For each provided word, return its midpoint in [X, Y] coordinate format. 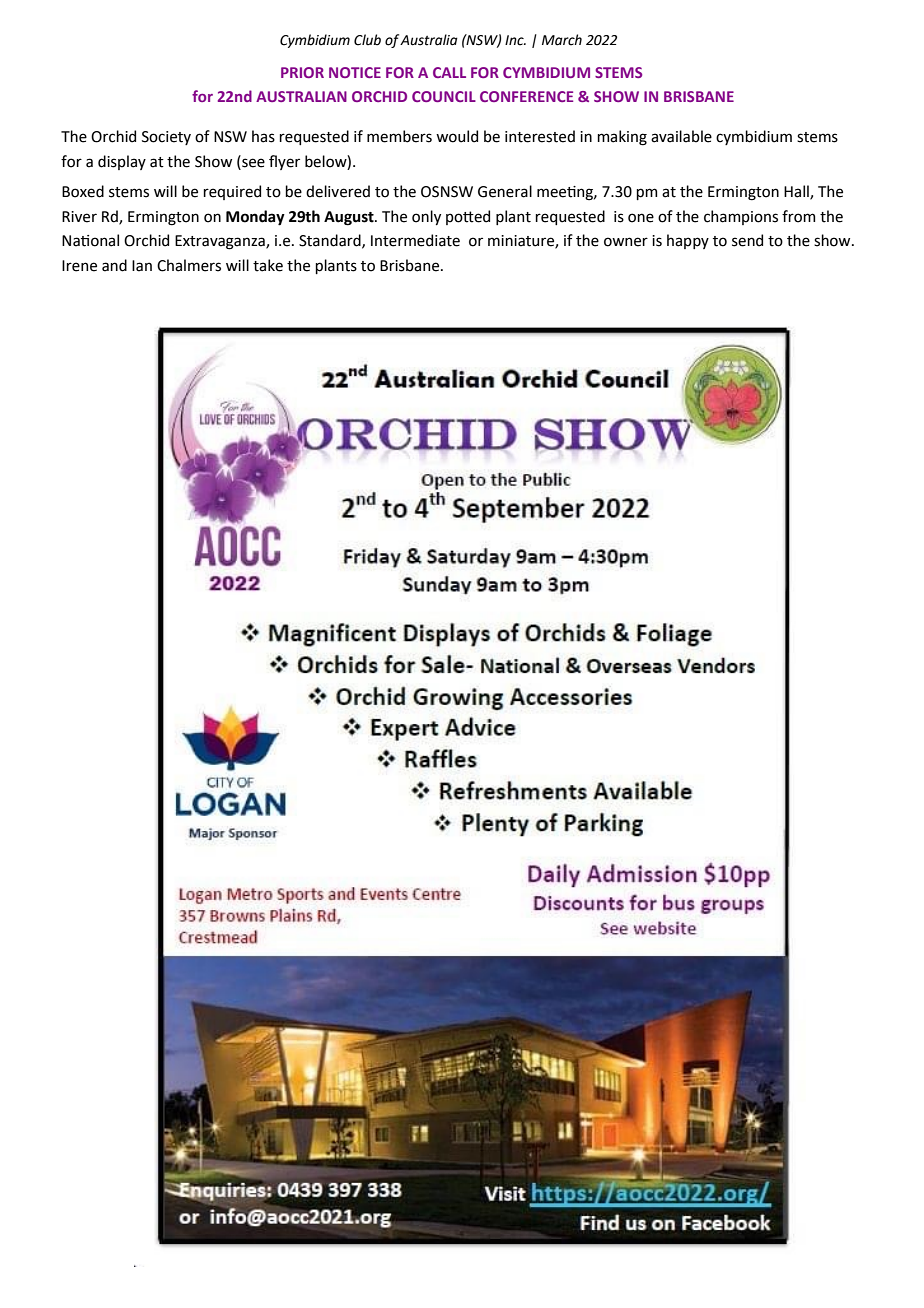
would [457, 136]
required [232, 192]
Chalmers [189, 265]
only [426, 217]
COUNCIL [444, 96]
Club [367, 40]
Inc [515, 40]
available [681, 136]
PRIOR [302, 72]
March [562, 40]
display [122, 162]
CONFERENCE [526, 96]
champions [741, 217]
